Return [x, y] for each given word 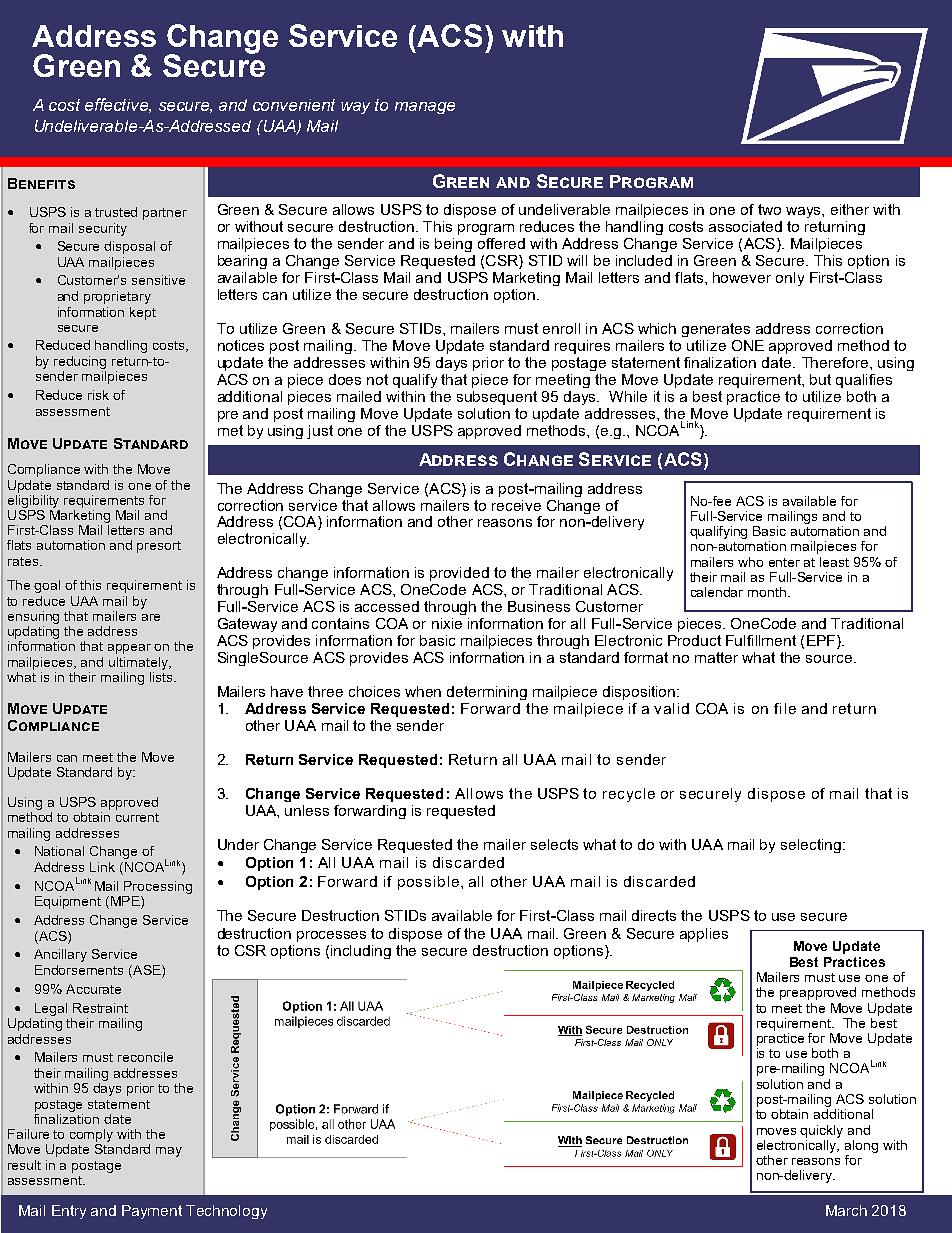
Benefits [41, 183]
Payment [152, 1212]
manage [425, 108]
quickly [821, 1131]
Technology [226, 1212]
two [769, 209]
